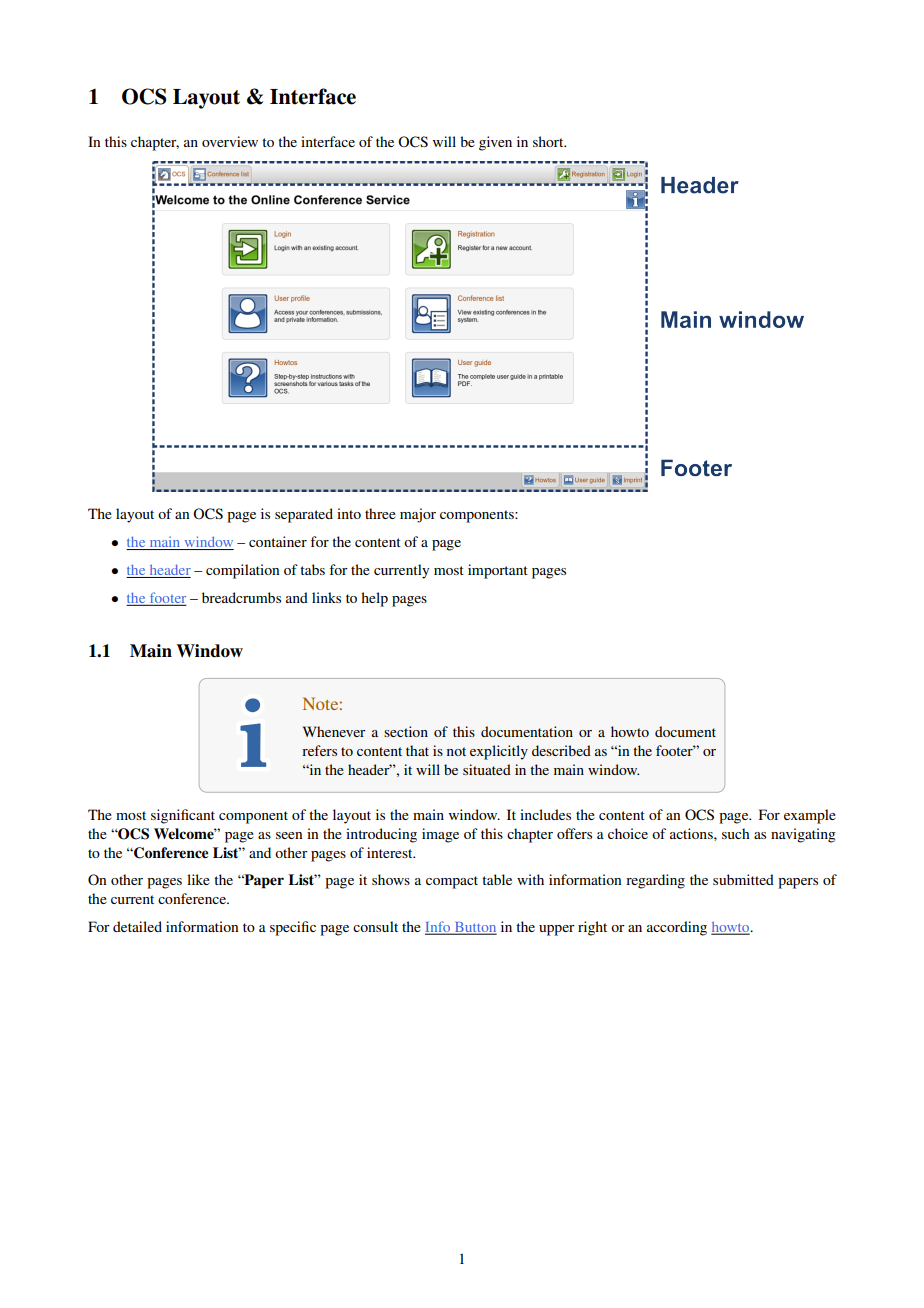  Describe the element at coordinates (380, 513) in the screenshot. I see `three` at that location.
